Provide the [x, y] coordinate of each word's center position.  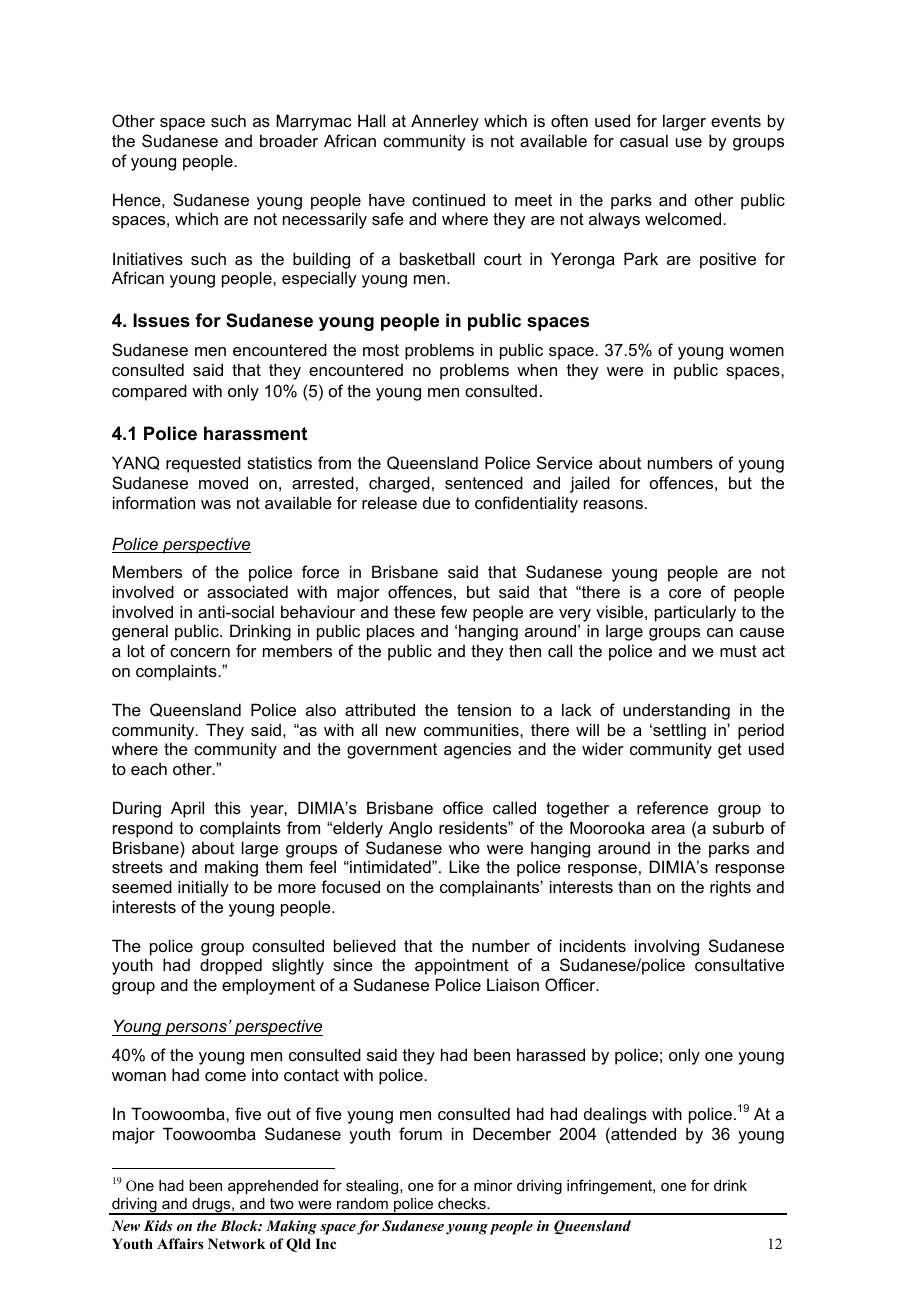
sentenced [484, 482]
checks [463, 1203]
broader [289, 140]
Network [237, 1243]
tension [484, 709]
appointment [462, 966]
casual [644, 140]
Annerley [445, 122]
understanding [676, 711]
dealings [615, 1115]
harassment [255, 433]
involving [667, 947]
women [756, 351]
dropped [231, 966]
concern [200, 652]
